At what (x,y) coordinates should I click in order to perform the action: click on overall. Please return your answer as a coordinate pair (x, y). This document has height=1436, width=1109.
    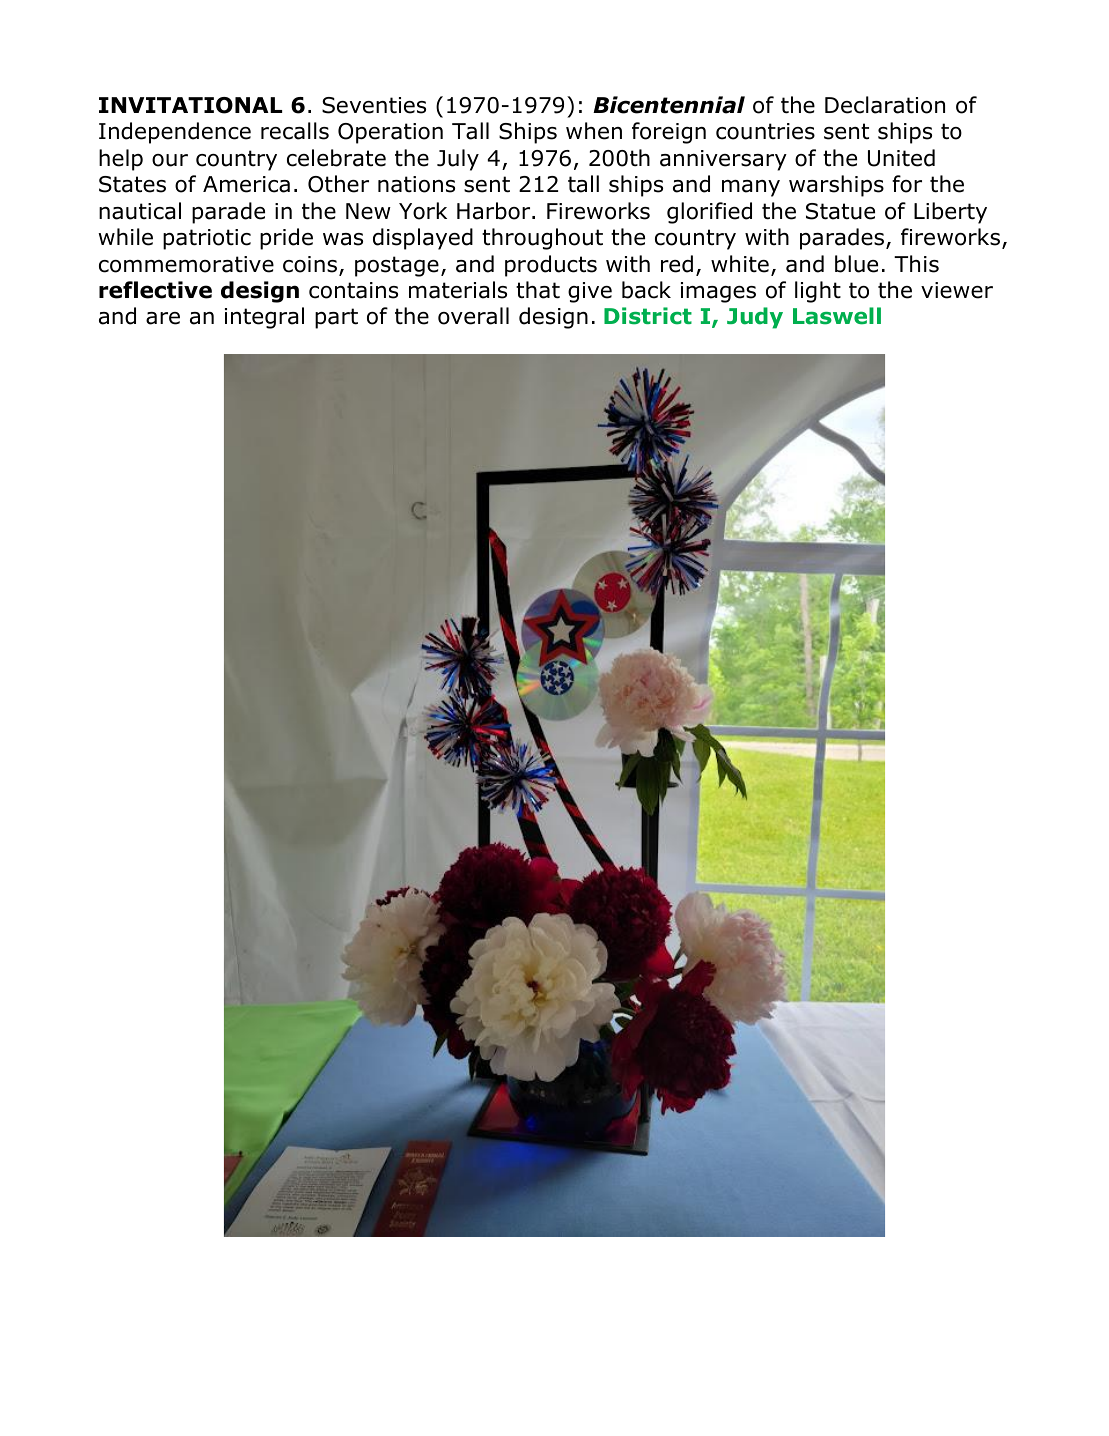
    Looking at the image, I should click on (473, 316).
